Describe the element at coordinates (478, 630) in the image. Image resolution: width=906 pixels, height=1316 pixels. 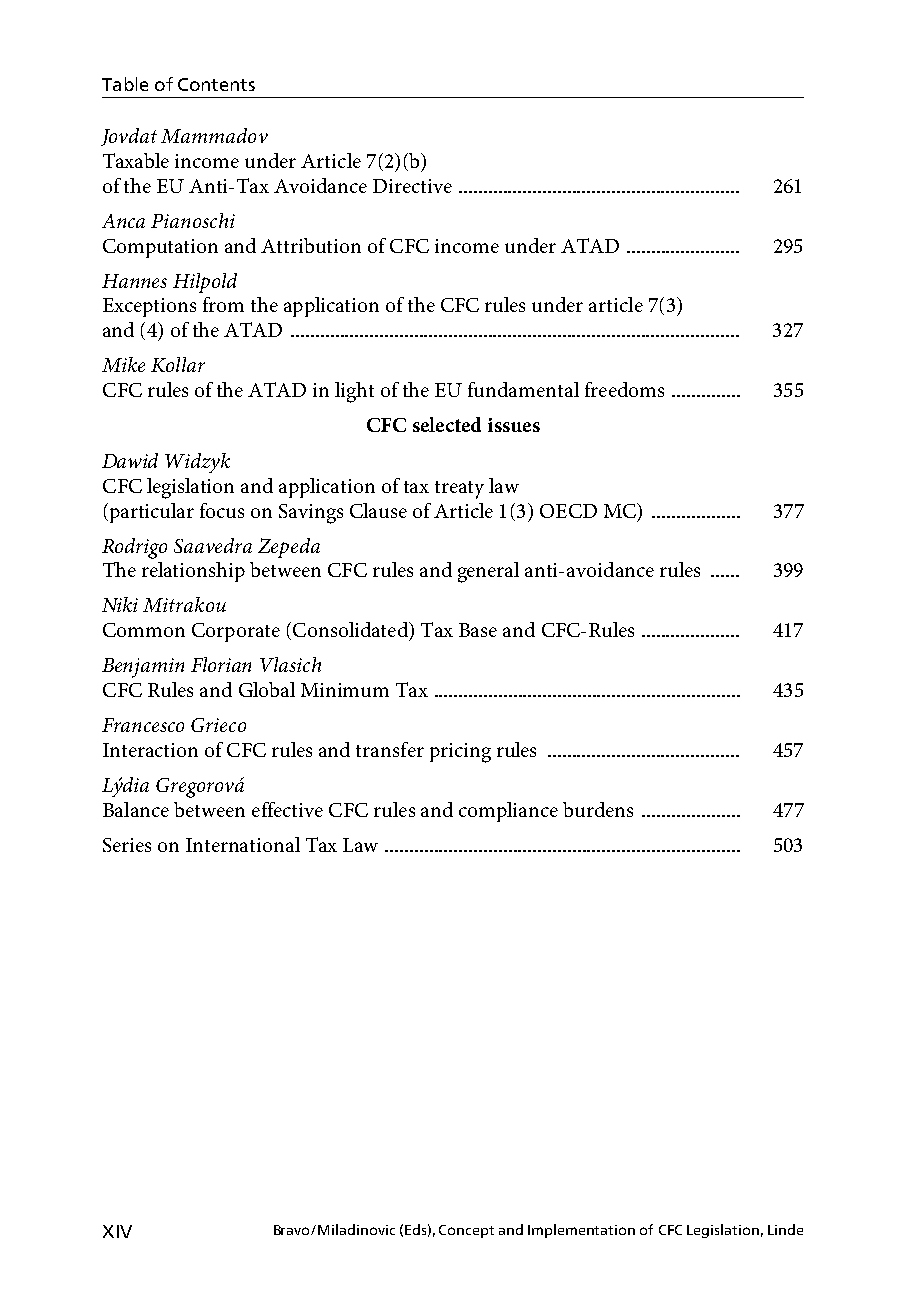
I see `Base` at that location.
